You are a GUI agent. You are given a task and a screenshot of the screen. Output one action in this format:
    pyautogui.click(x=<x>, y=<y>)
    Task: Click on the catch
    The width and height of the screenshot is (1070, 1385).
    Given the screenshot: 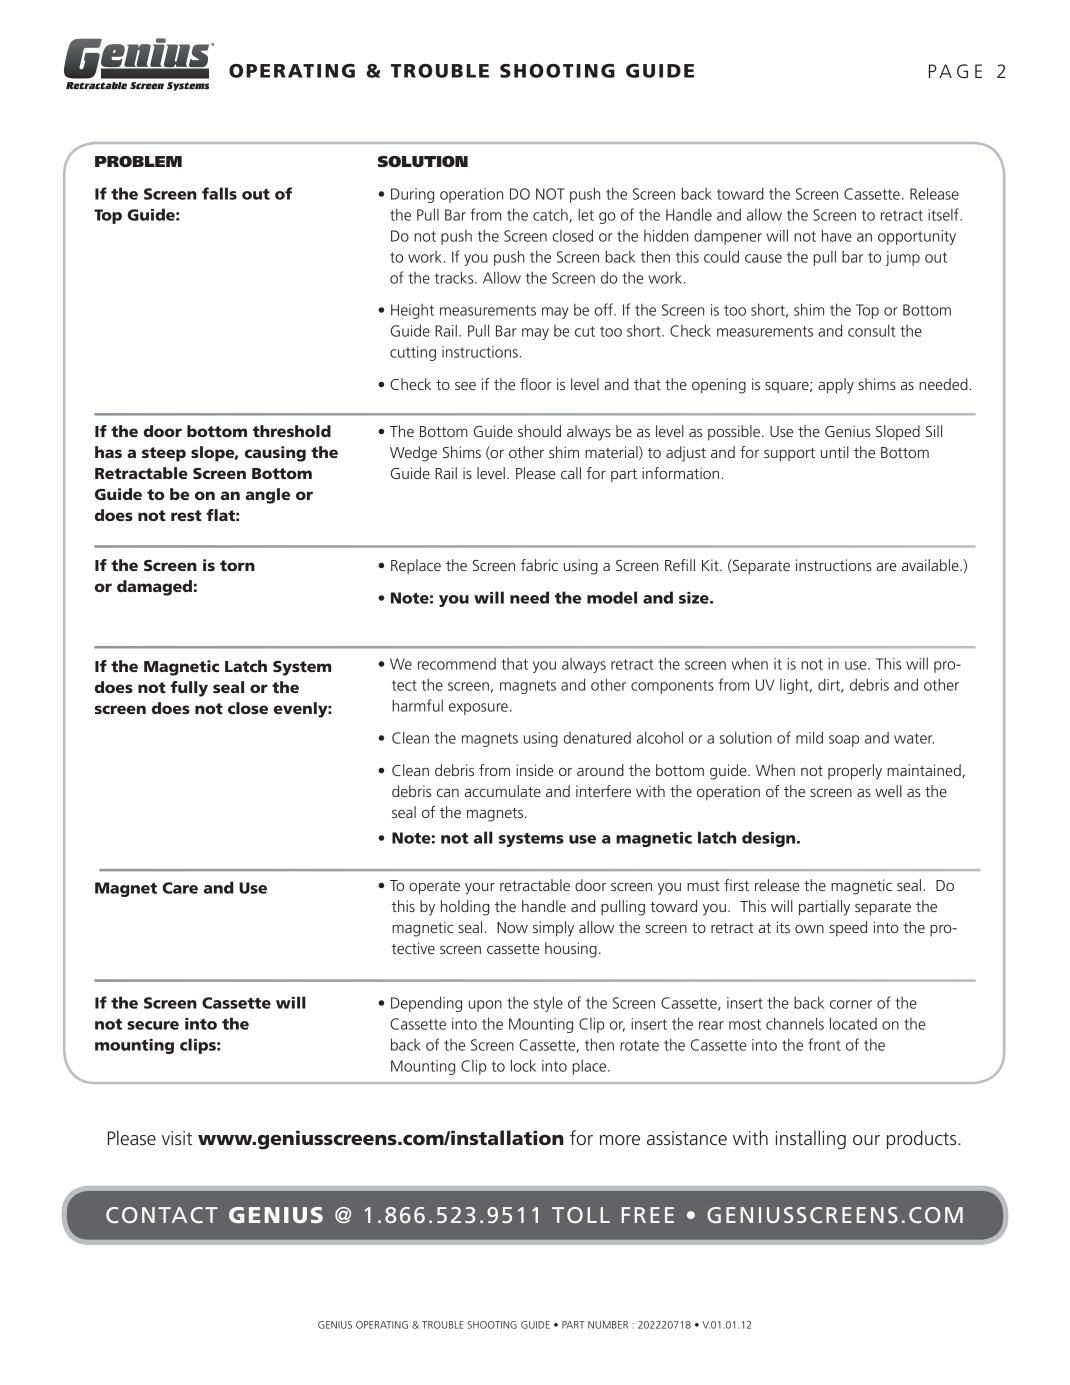 What is the action you would take?
    pyautogui.click(x=551, y=215)
